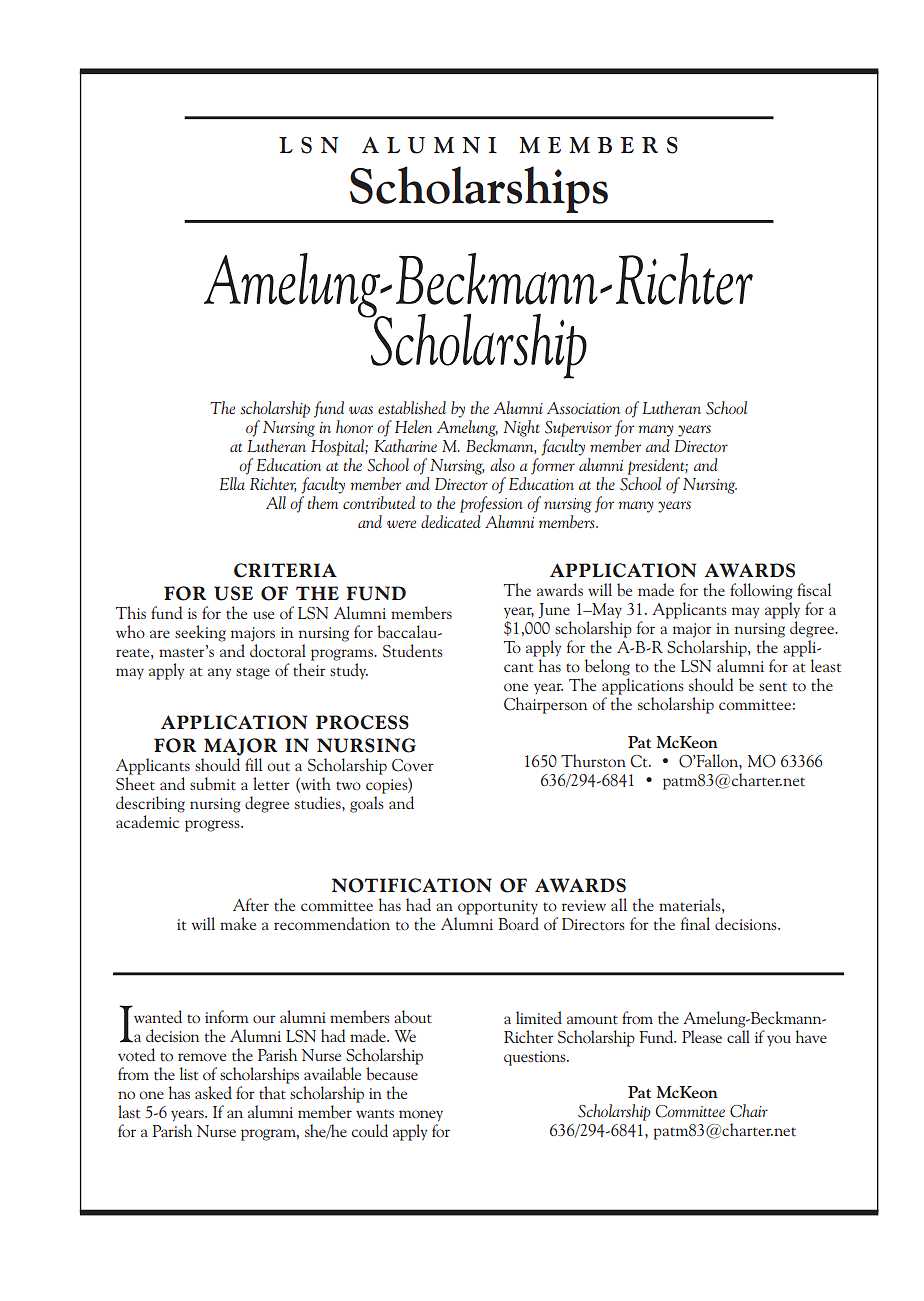 The width and height of the screenshot is (924, 1301). Describe the element at coordinates (421, 1116) in the screenshot. I see `money` at that location.
